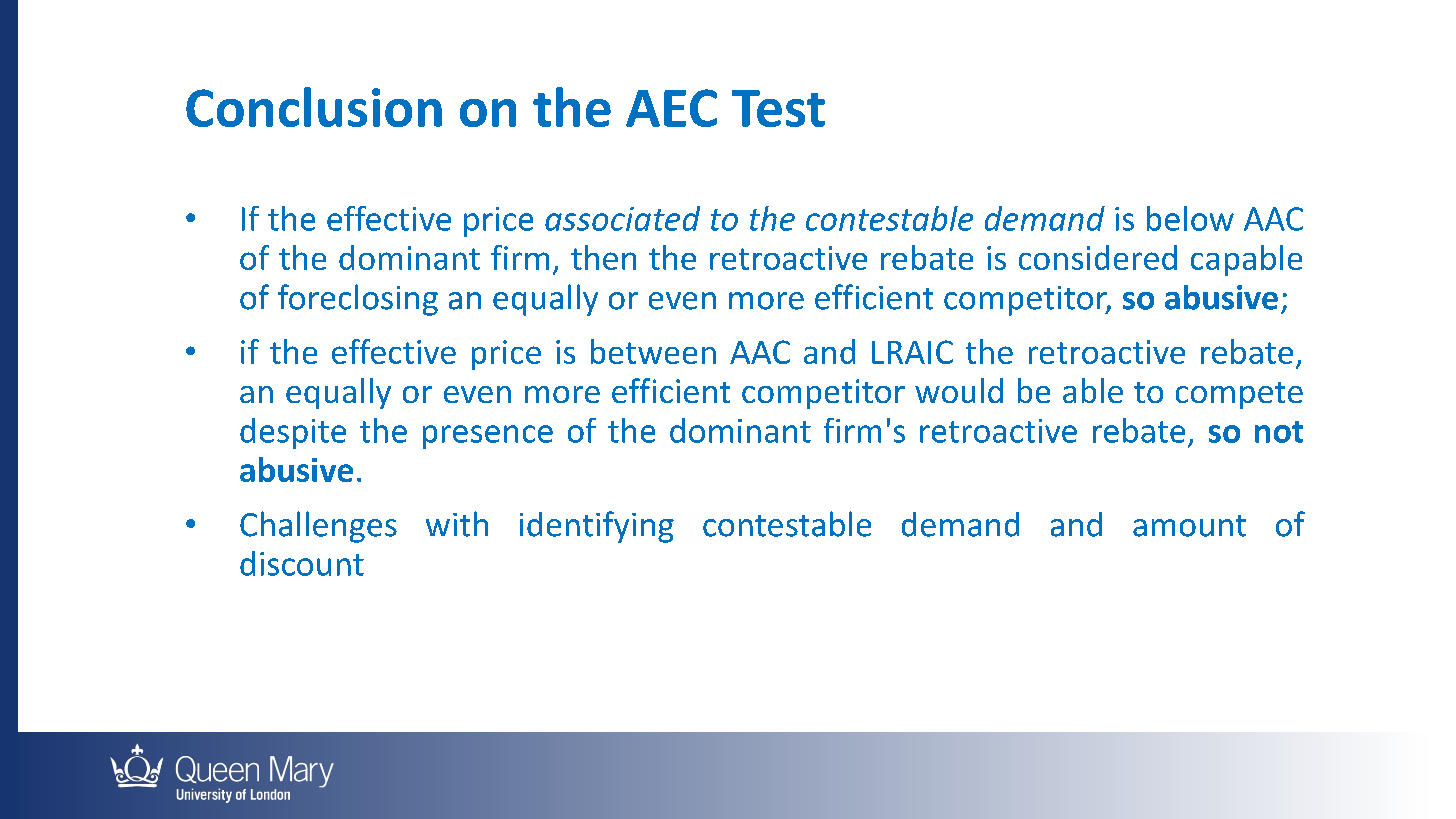  I want to click on considered, so click(1098, 257).
